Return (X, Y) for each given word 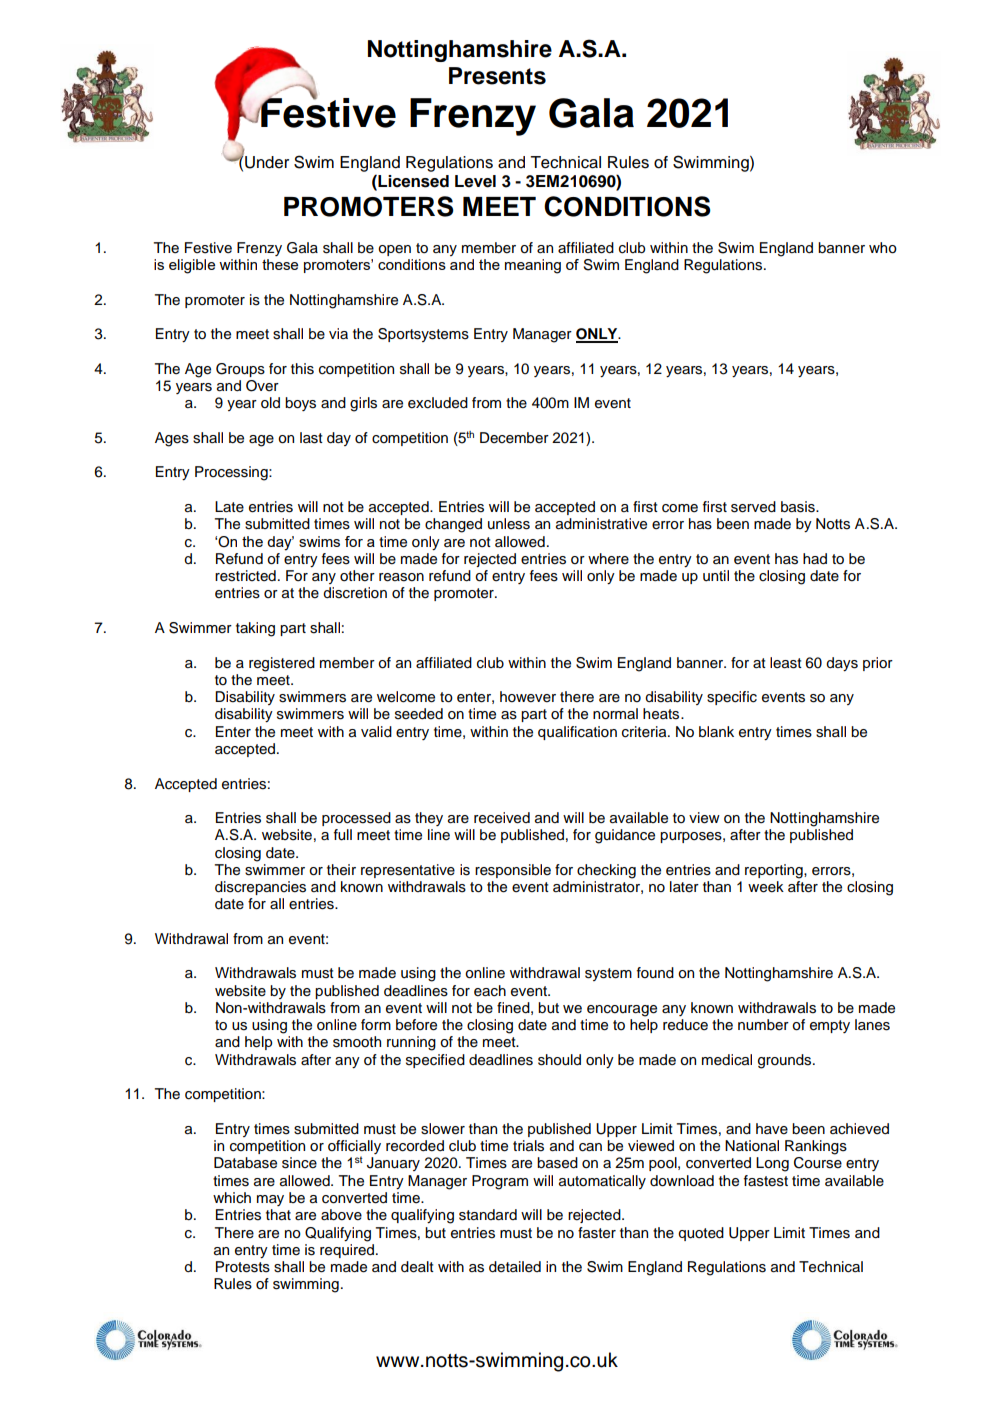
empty (830, 1026)
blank (716, 732)
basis (799, 507)
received (502, 818)
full (343, 835)
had (815, 559)
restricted (245, 576)
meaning (533, 266)
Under (266, 161)
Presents (497, 76)
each (490, 991)
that (278, 1215)
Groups (240, 370)
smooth (357, 1042)
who (883, 248)
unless (509, 524)
